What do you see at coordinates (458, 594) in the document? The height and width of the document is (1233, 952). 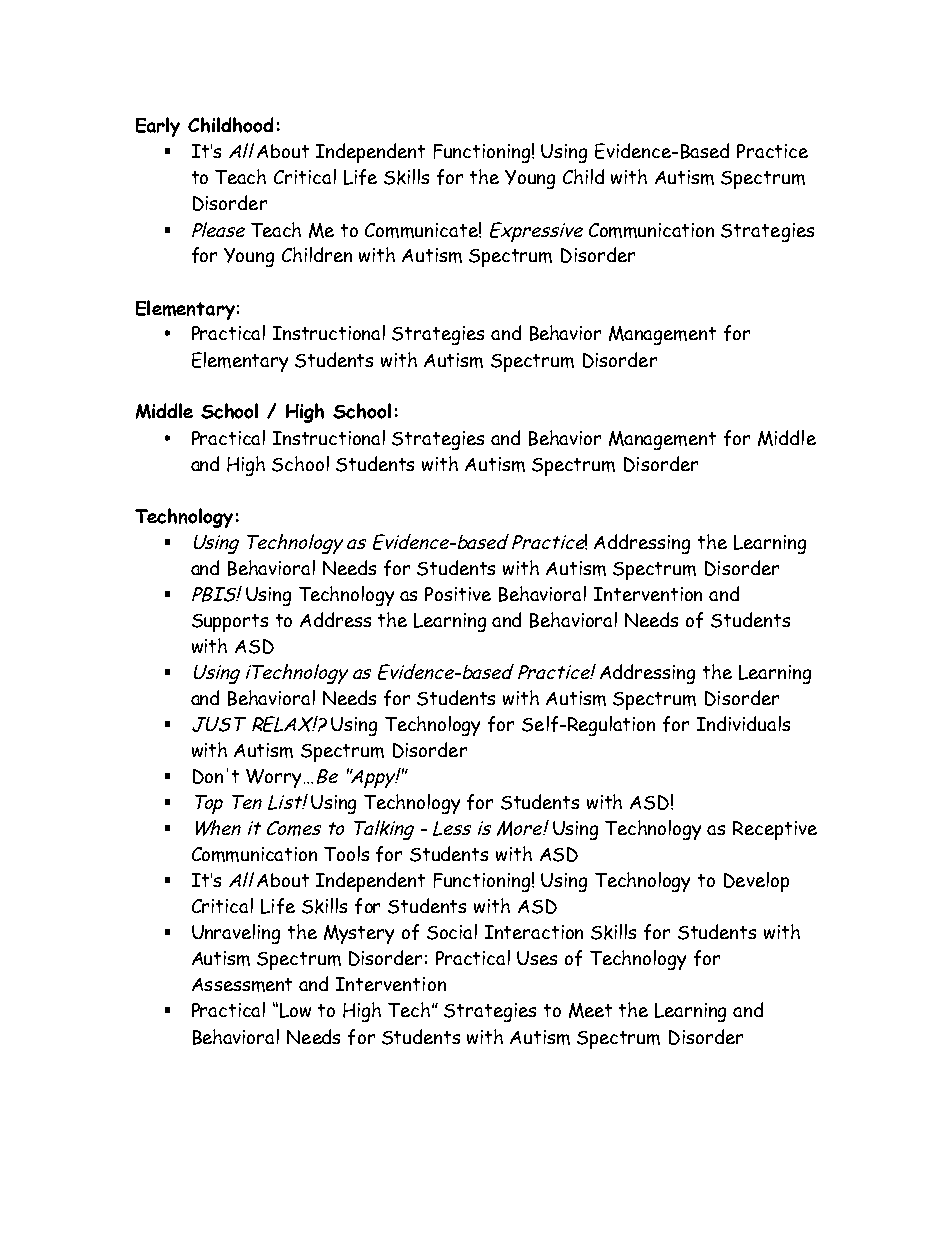 I see `Positive` at bounding box center [458, 594].
